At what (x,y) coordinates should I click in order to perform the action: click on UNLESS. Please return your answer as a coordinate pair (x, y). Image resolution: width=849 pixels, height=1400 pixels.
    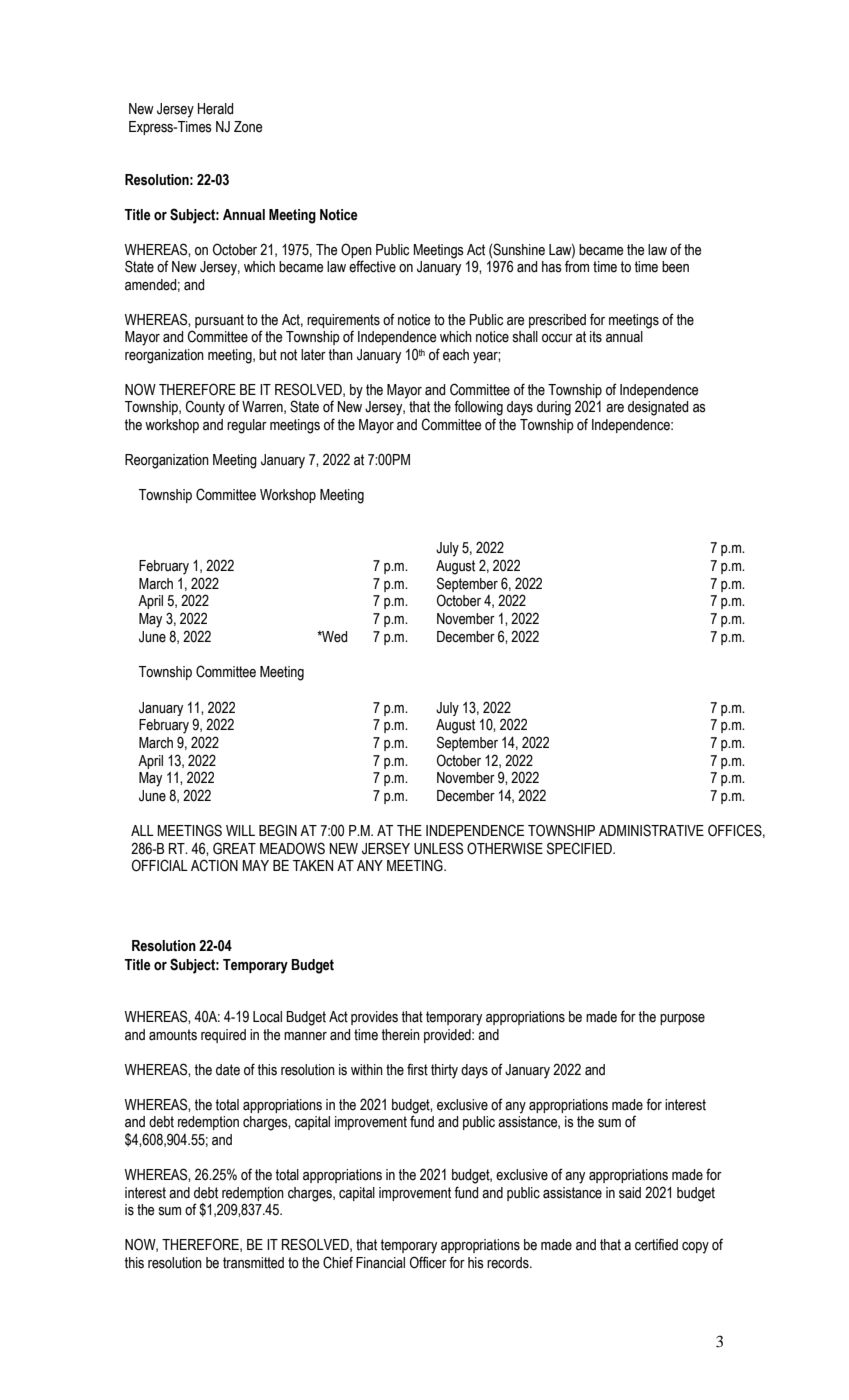
    Looking at the image, I should click on (438, 848).
